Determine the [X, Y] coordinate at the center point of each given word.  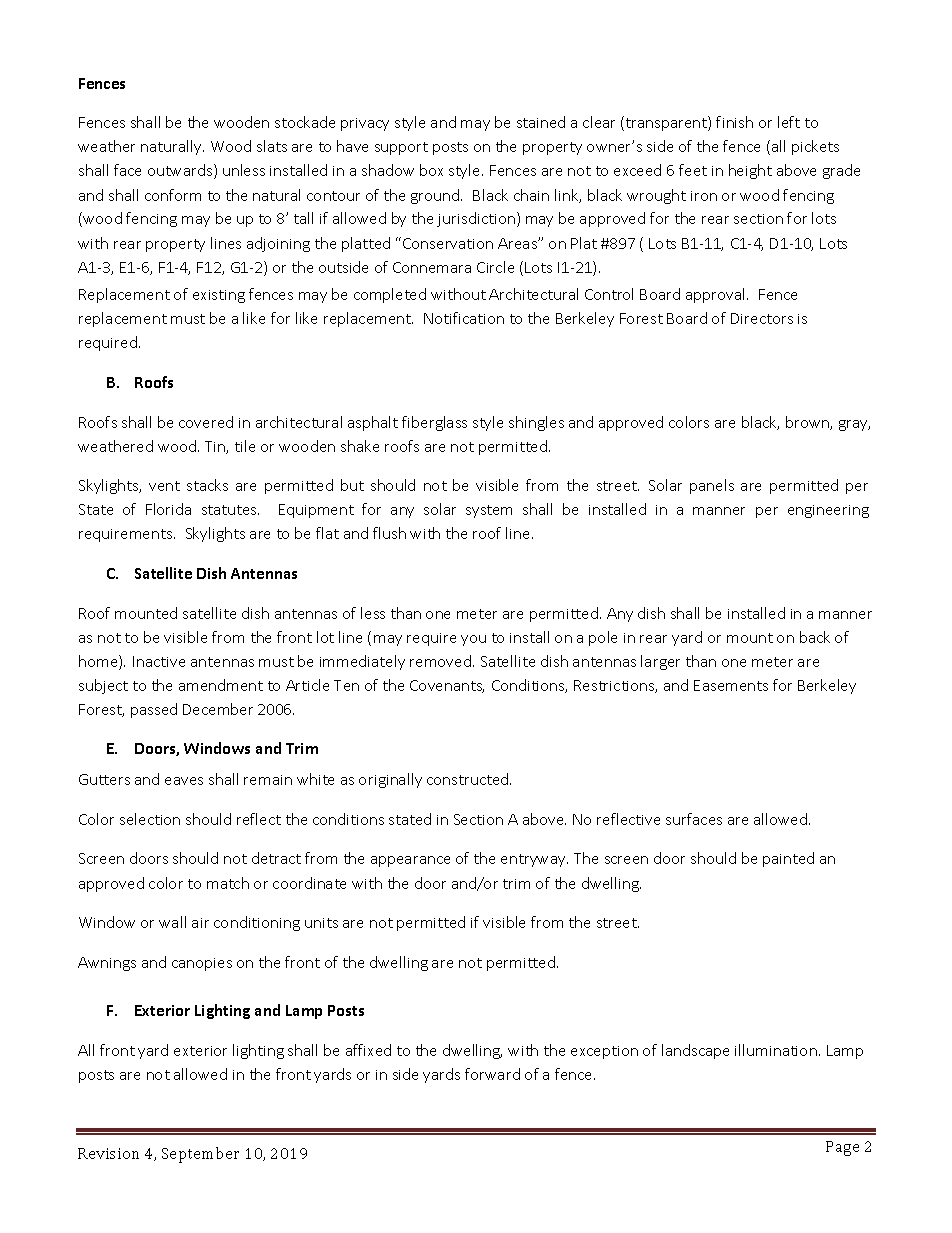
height [750, 171]
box [431, 170]
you [473, 640]
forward [492, 1074]
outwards [181, 171]
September [200, 1155]
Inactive [159, 661]
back [815, 637]
